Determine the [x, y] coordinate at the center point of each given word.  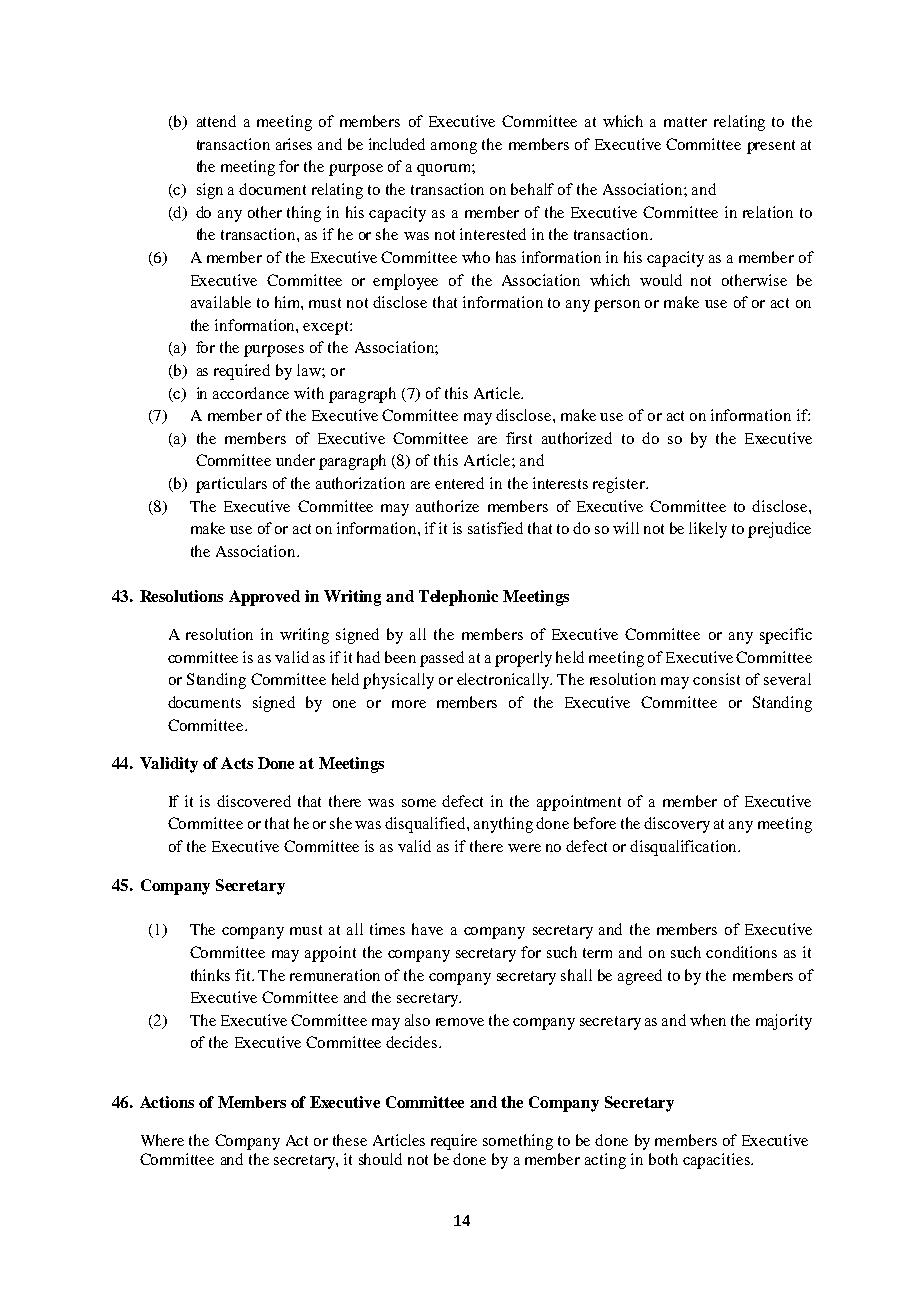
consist [716, 679]
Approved [264, 598]
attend [216, 121]
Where [162, 1140]
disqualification [685, 848]
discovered [254, 801]
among [454, 148]
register [620, 485]
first [519, 438]
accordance [251, 393]
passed [442, 659]
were [524, 848]
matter [685, 122]
